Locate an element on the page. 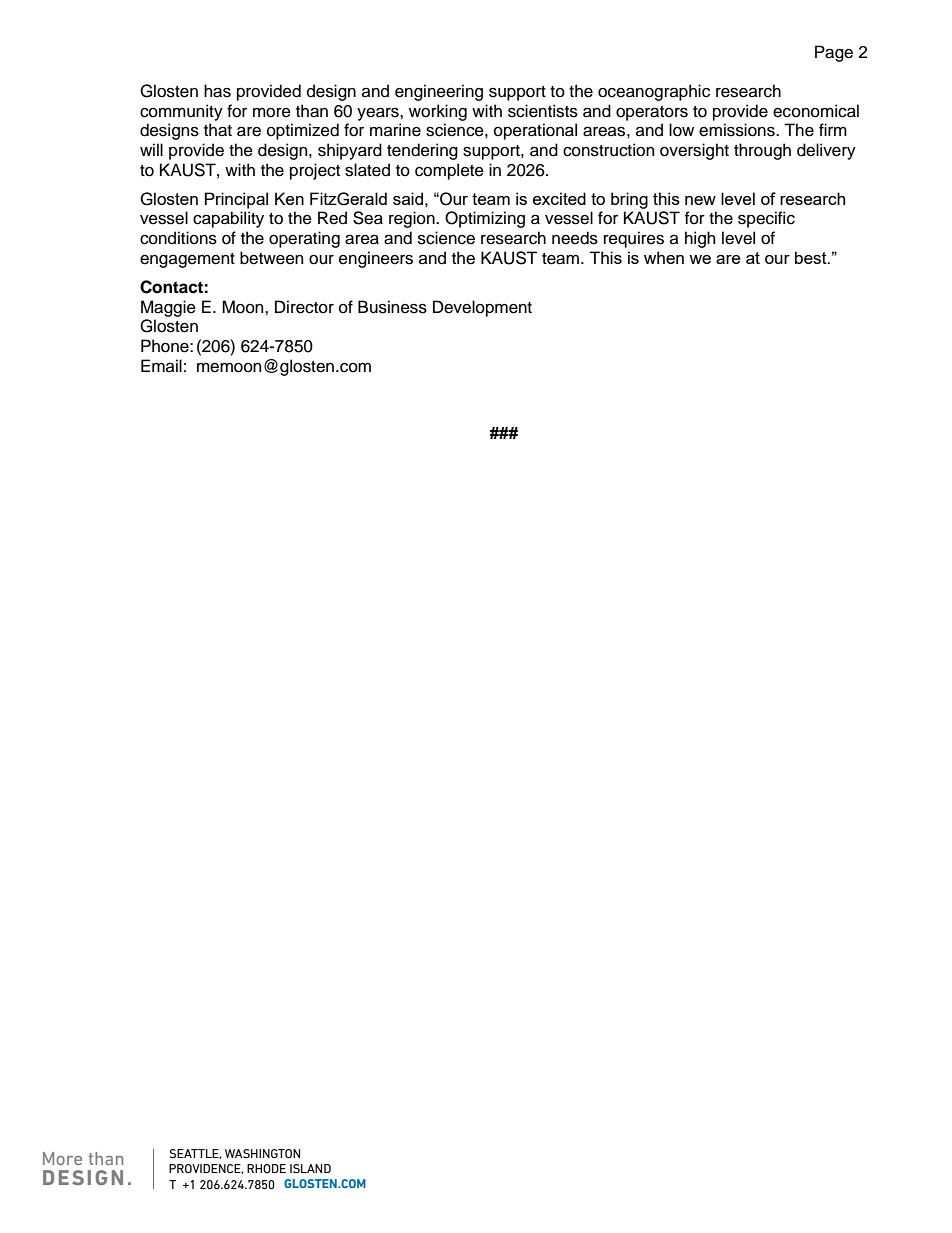 This image has height=1233, width=952. when is located at coordinates (664, 257).
